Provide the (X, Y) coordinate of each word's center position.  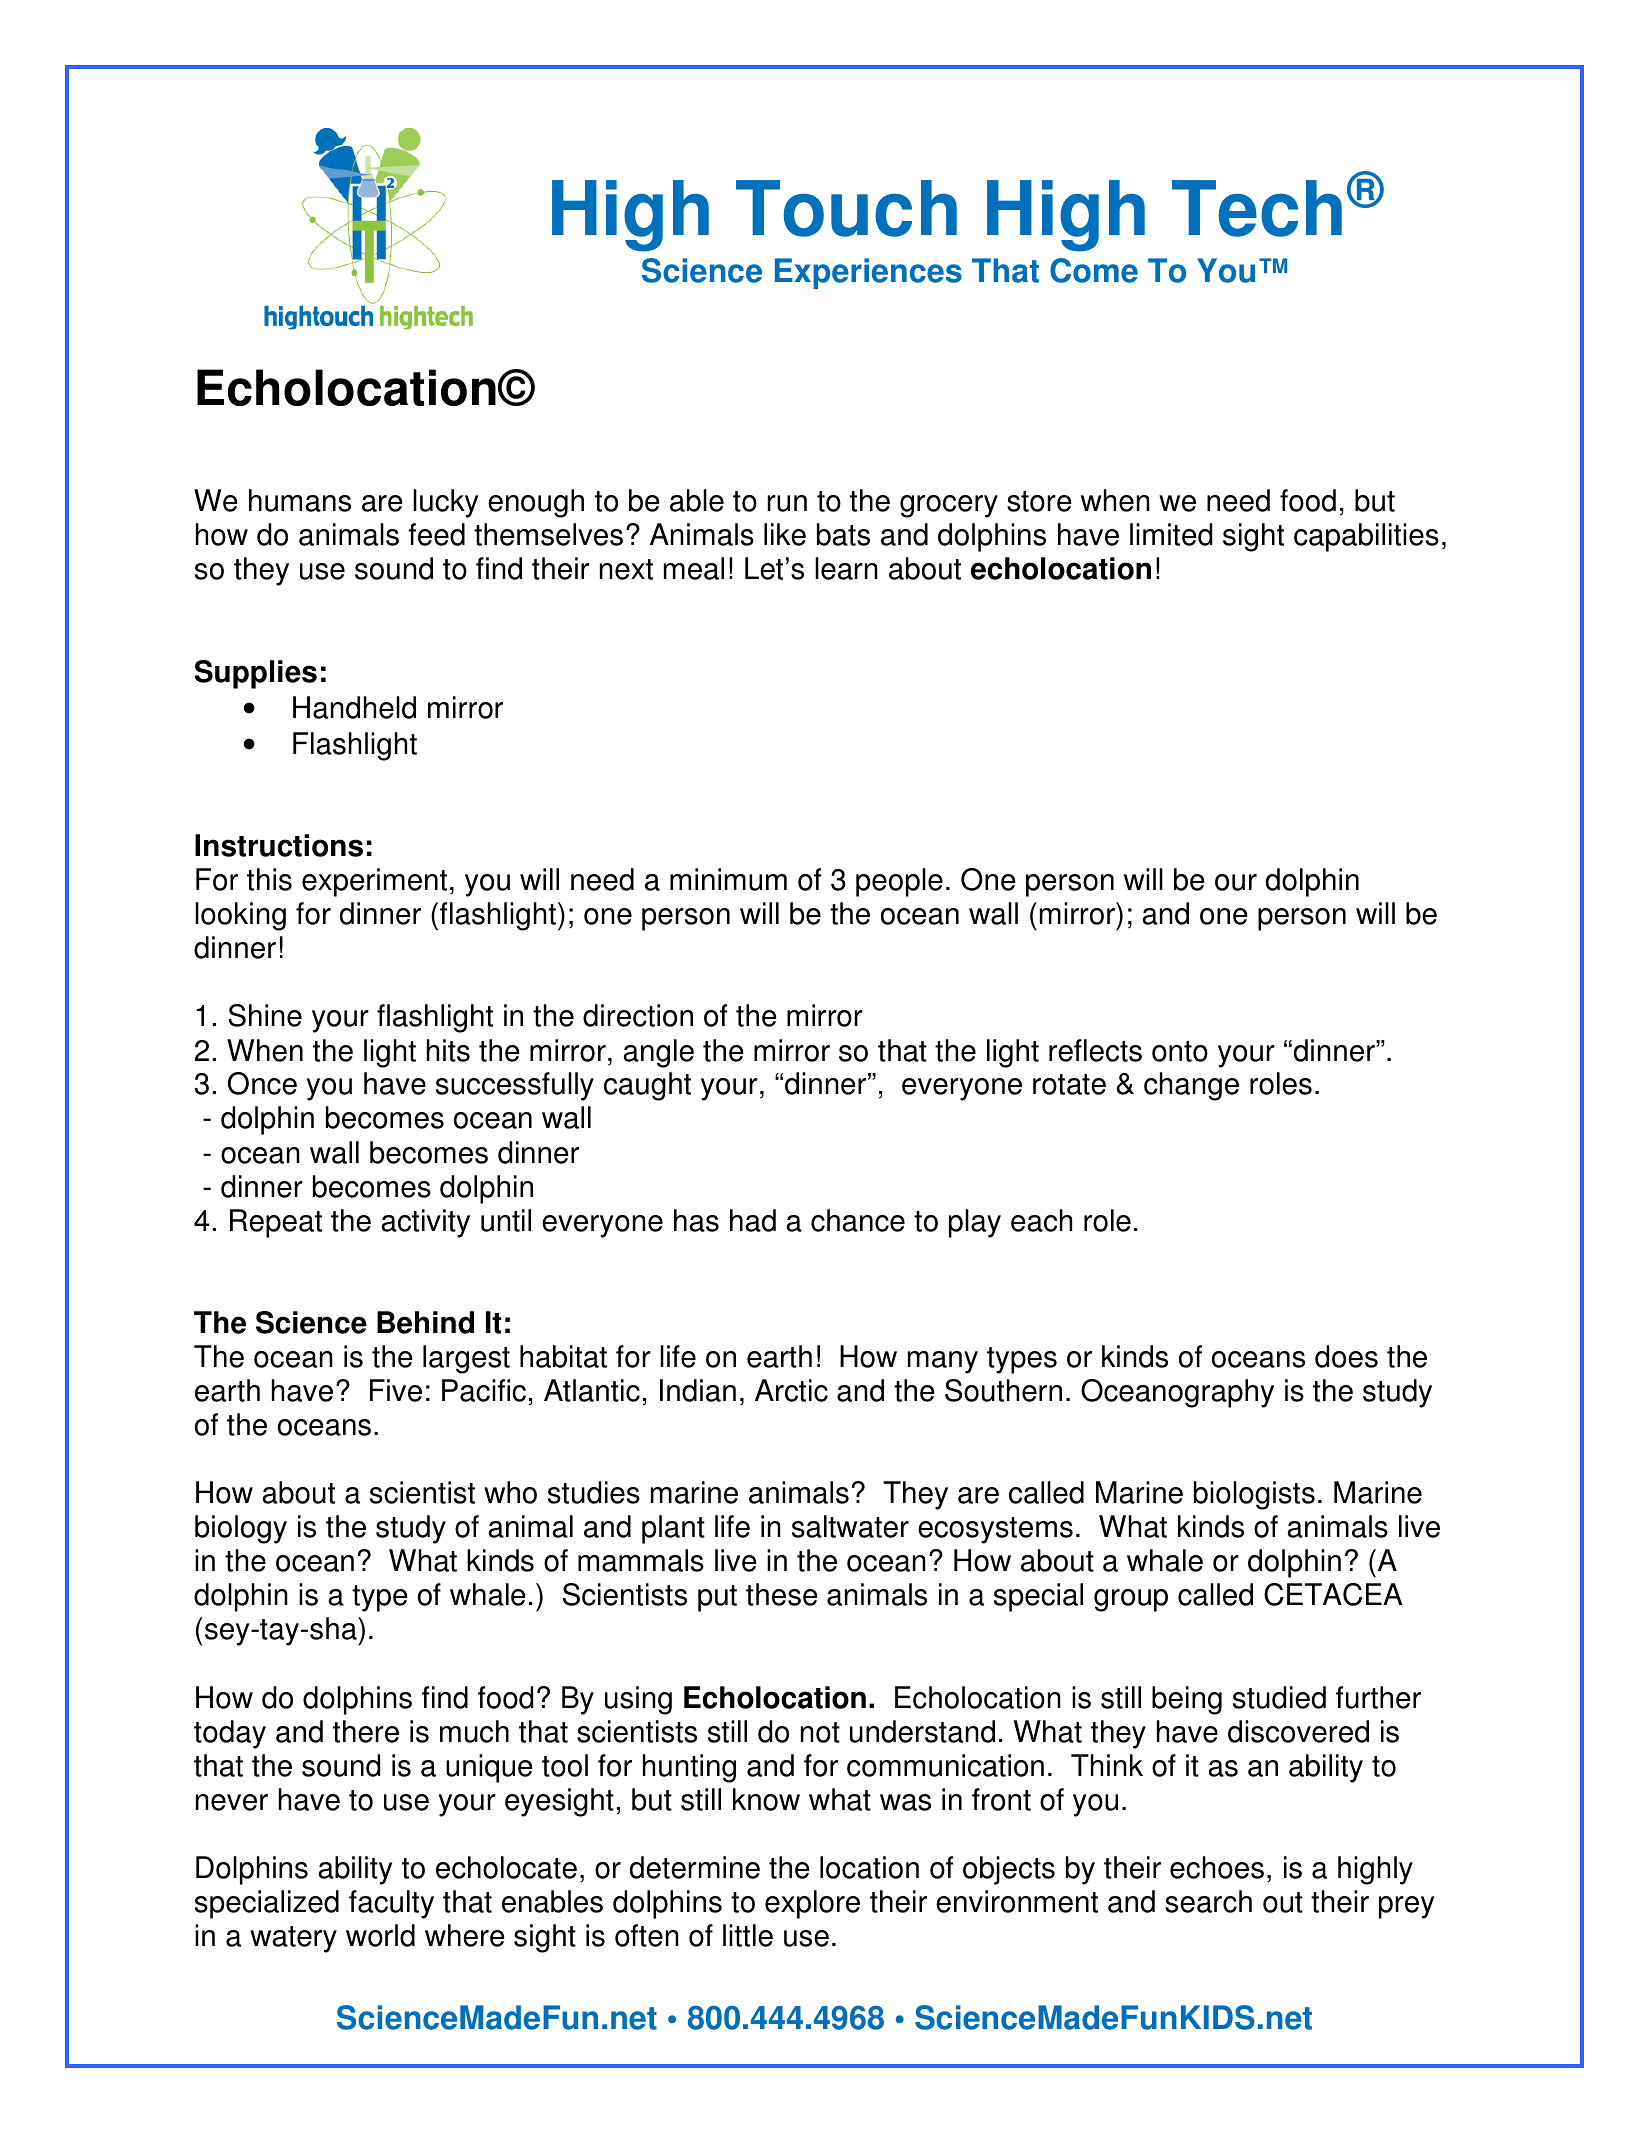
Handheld (354, 707)
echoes (1217, 1867)
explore (812, 1904)
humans (300, 500)
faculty (391, 1904)
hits (448, 1050)
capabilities (1366, 537)
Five (396, 1390)
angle (659, 1053)
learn (846, 568)
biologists (1254, 1495)
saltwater (850, 1526)
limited (1171, 534)
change (1191, 1086)
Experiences (868, 273)
